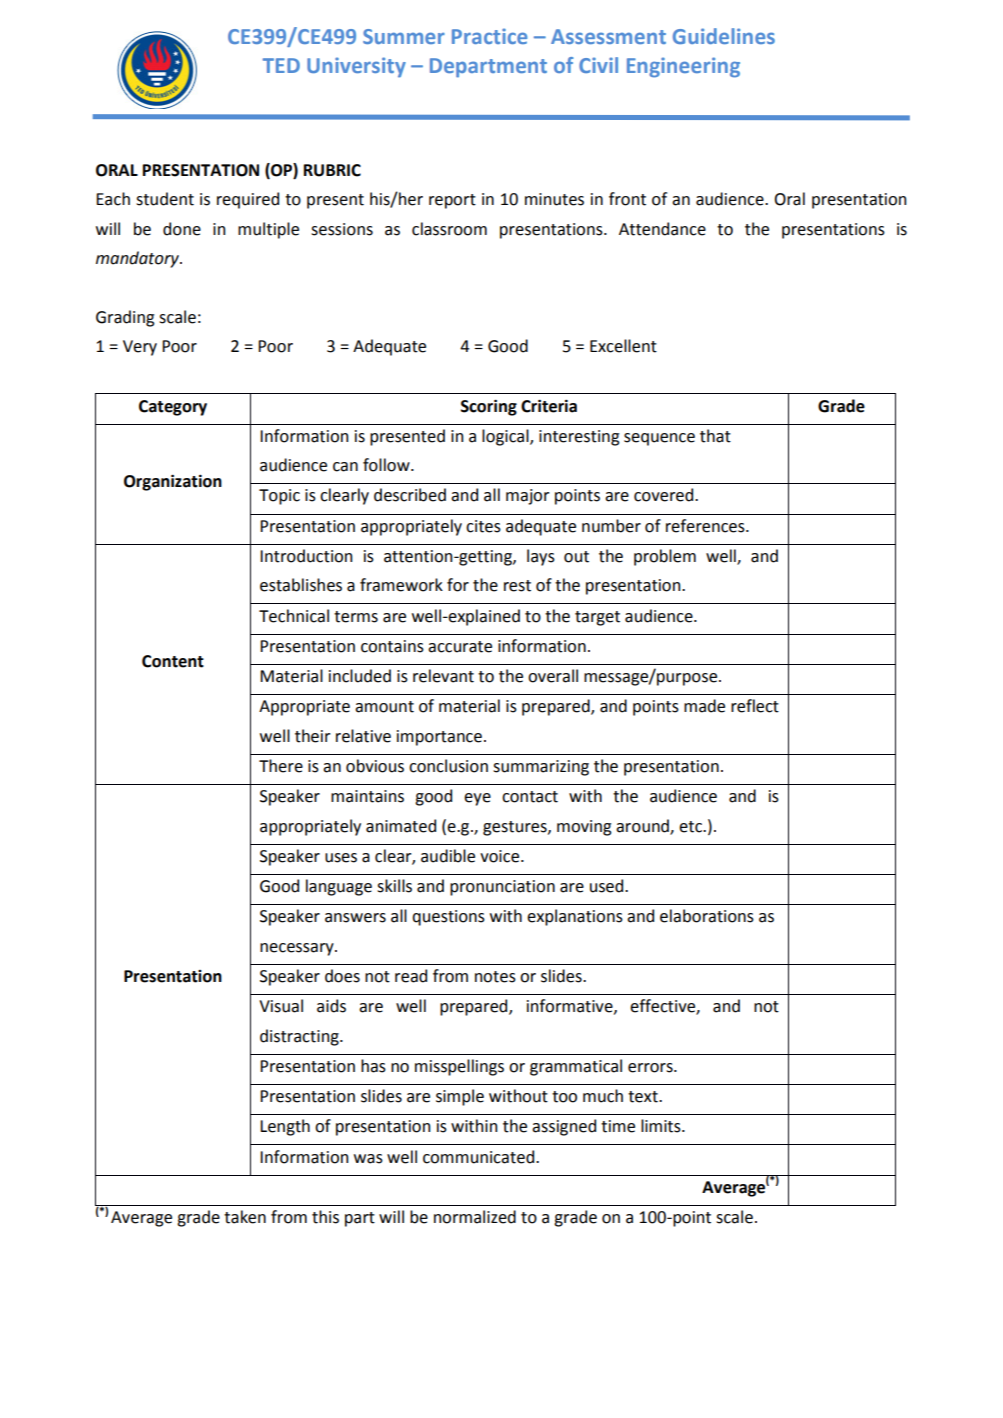 Image resolution: width=1003 pixels, height=1418 pixels. Describe the element at coordinates (683, 67) in the screenshot. I see `Engineering` at that location.
